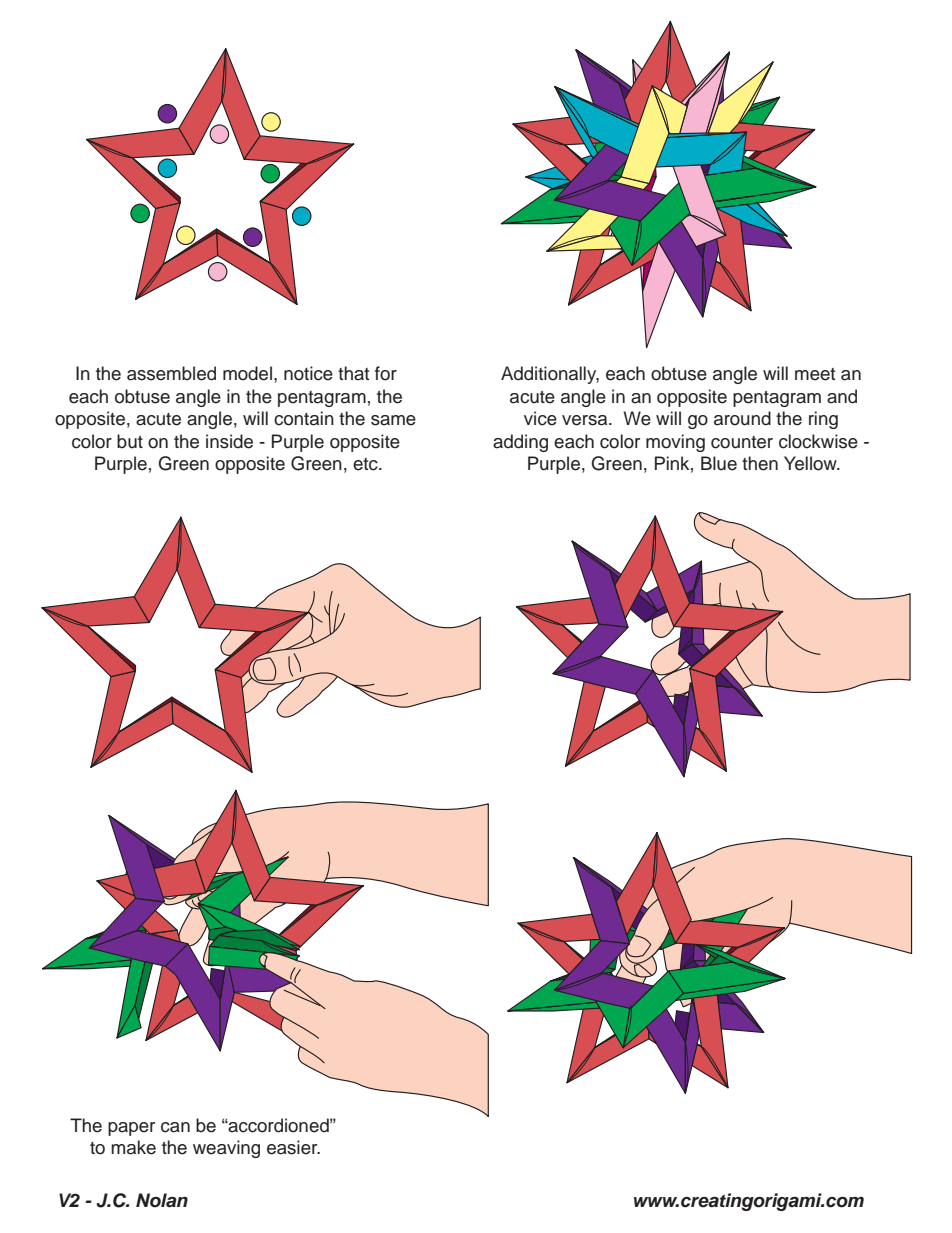  I want to click on but, so click(130, 441).
